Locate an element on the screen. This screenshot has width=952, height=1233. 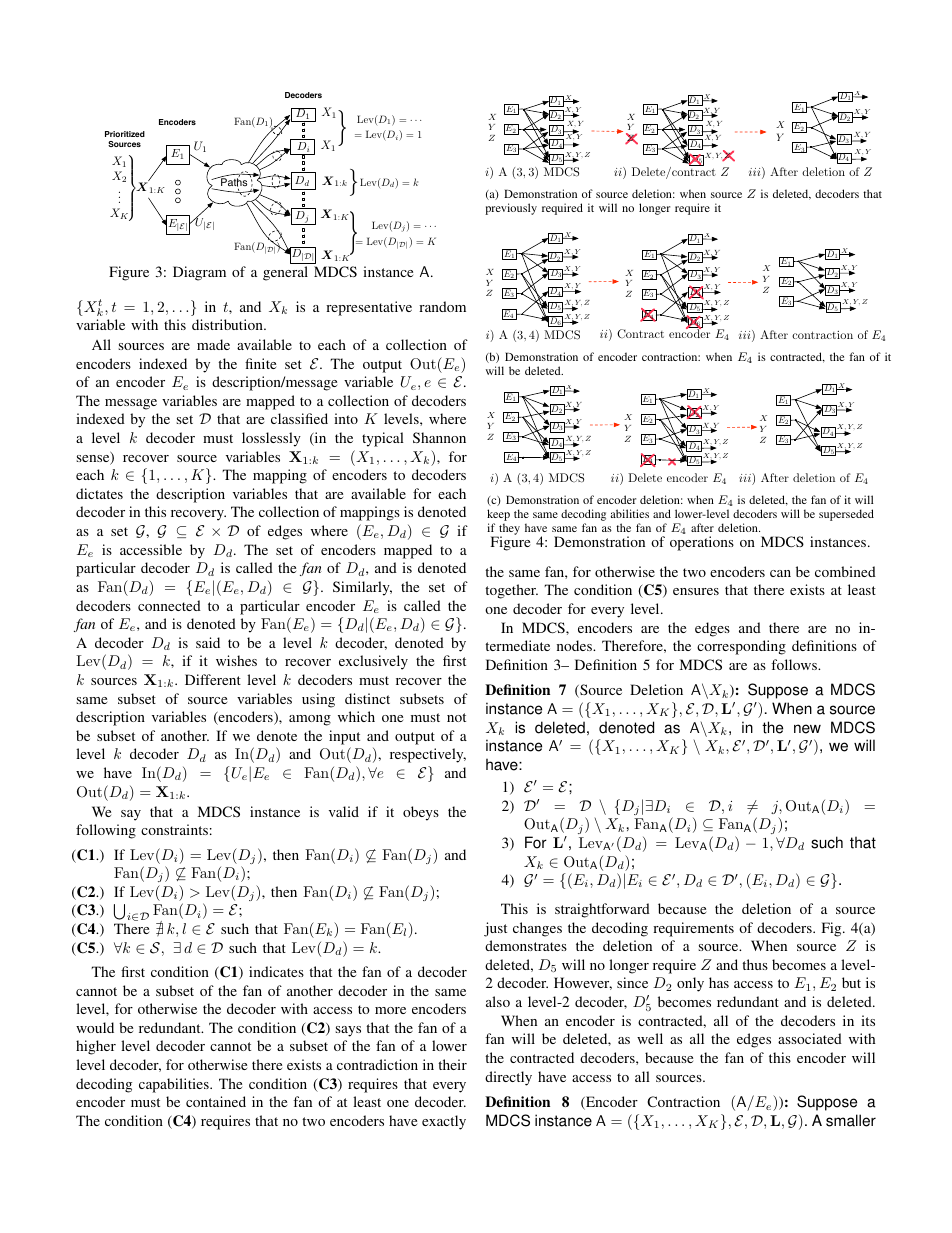
Paths is located at coordinates (233, 182).
